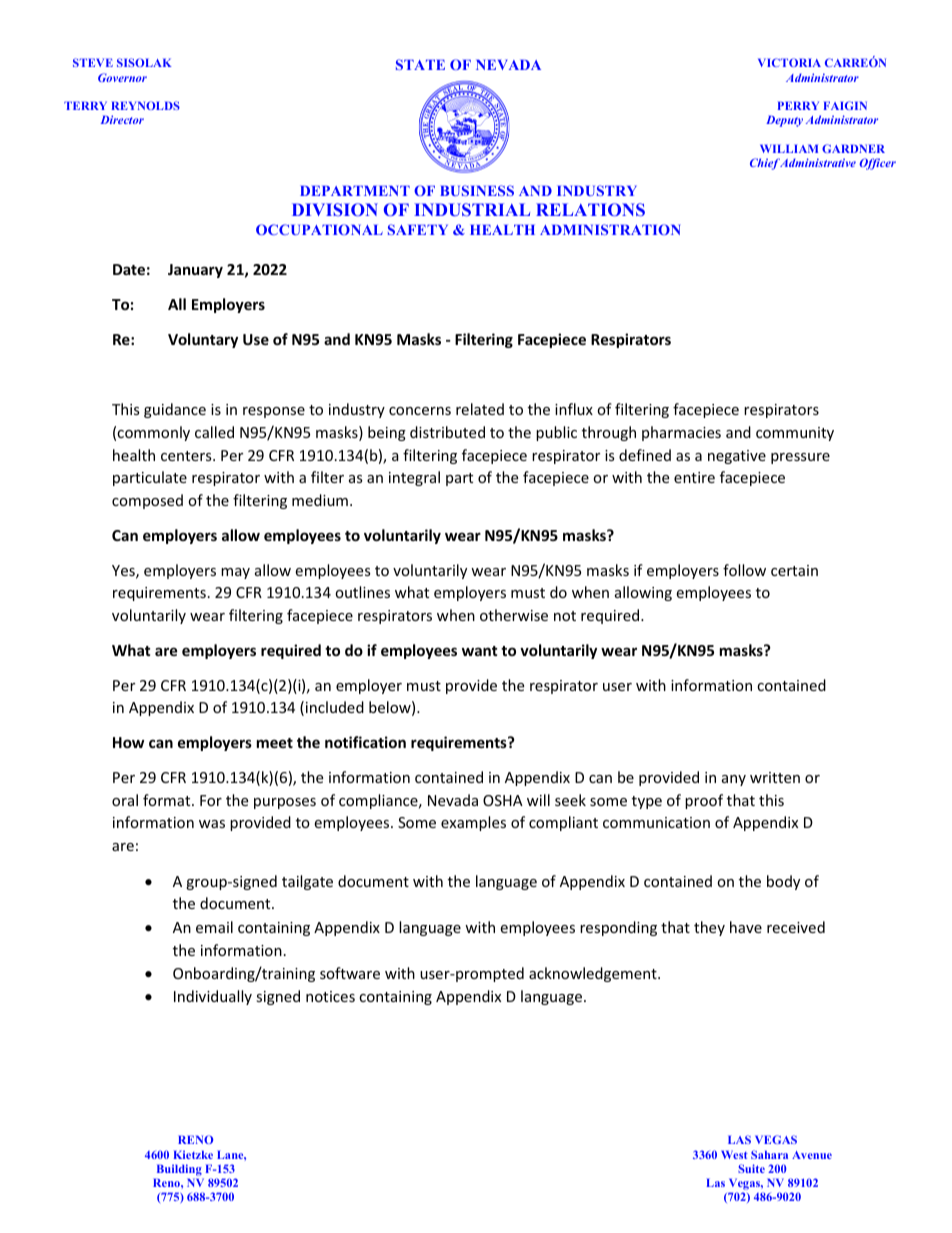 This screenshot has width=952, height=1233. Describe the element at coordinates (503, 800) in the screenshot. I see `OSHA` at that location.
